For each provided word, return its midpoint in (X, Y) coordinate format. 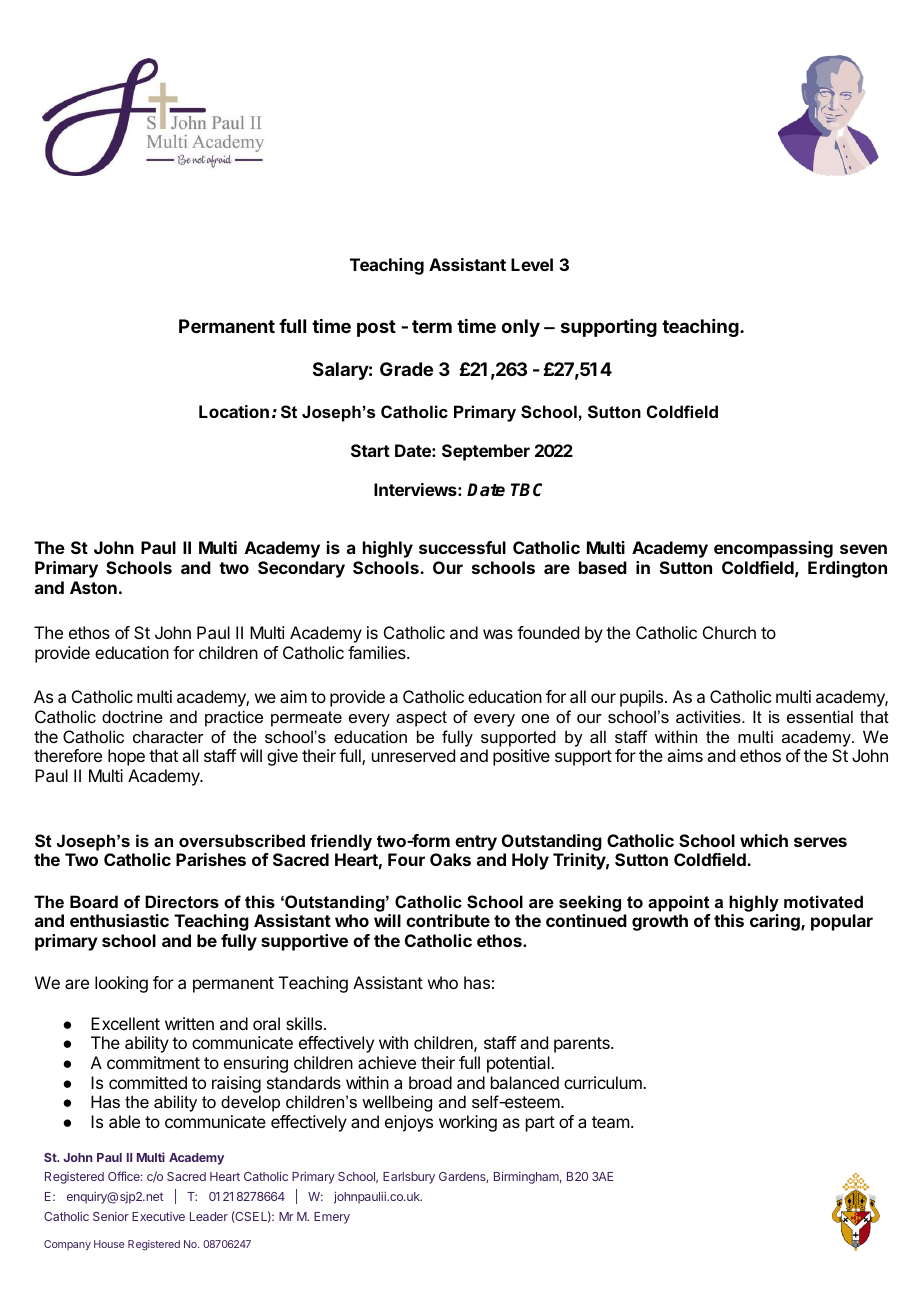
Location (234, 411)
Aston (93, 587)
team (610, 1122)
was (498, 634)
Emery (332, 1218)
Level (532, 264)
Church (729, 632)
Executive (158, 1216)
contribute (448, 920)
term (432, 326)
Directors (182, 901)
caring (776, 922)
